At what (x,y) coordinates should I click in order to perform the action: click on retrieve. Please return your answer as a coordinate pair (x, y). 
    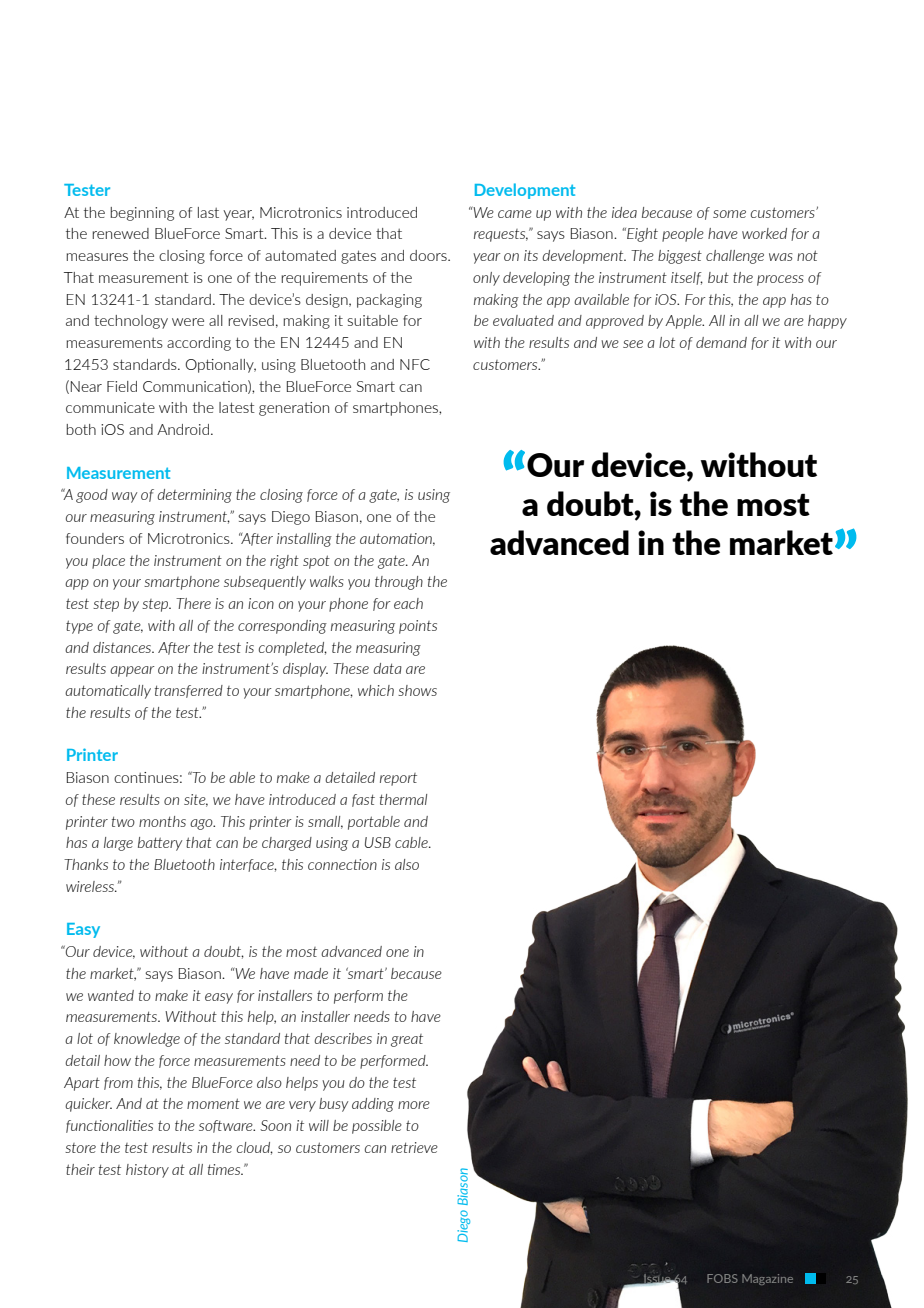
    Looking at the image, I should click on (414, 1147).
